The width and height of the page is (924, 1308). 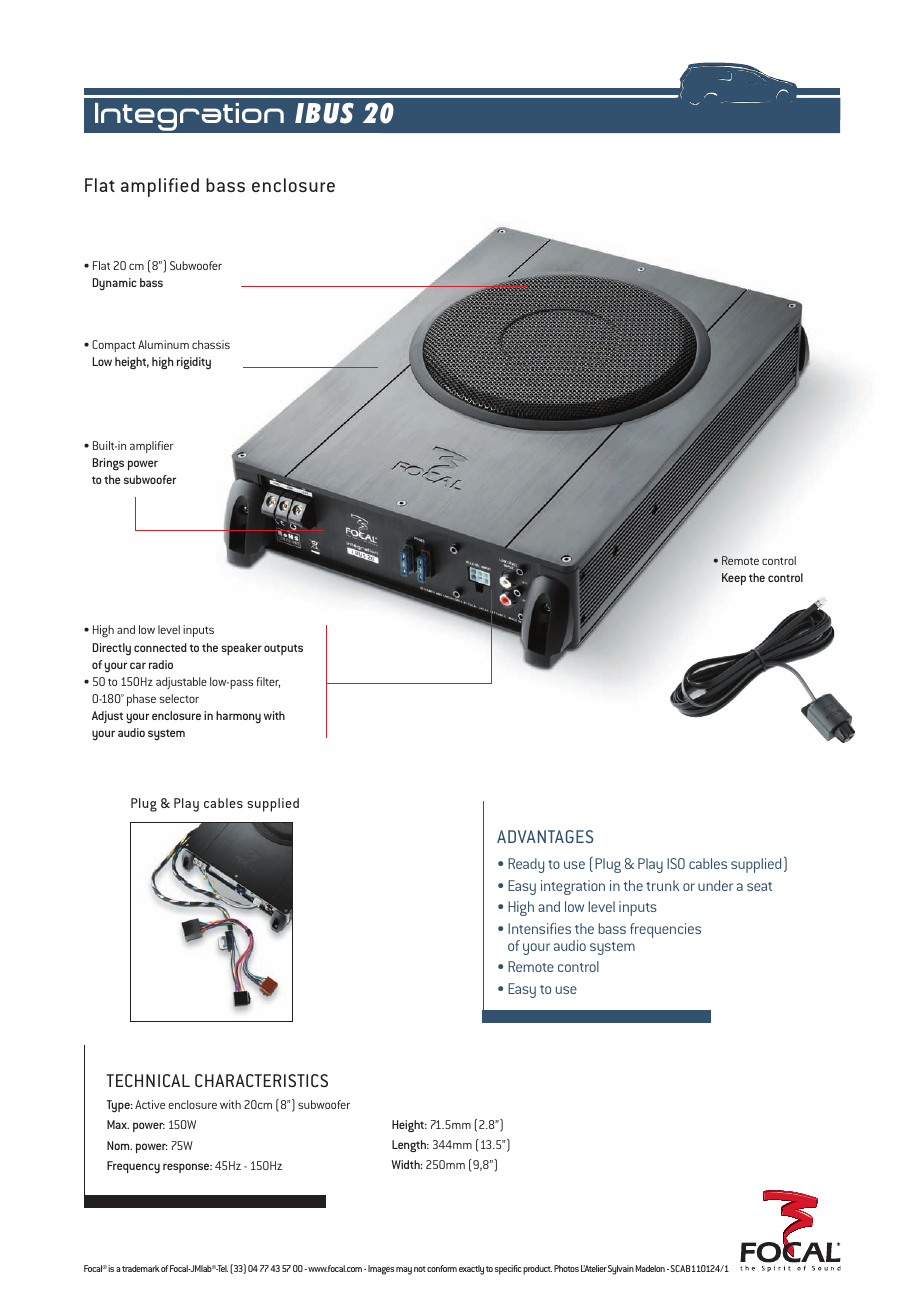 What do you see at coordinates (211, 344) in the page?
I see `chassis` at bounding box center [211, 344].
